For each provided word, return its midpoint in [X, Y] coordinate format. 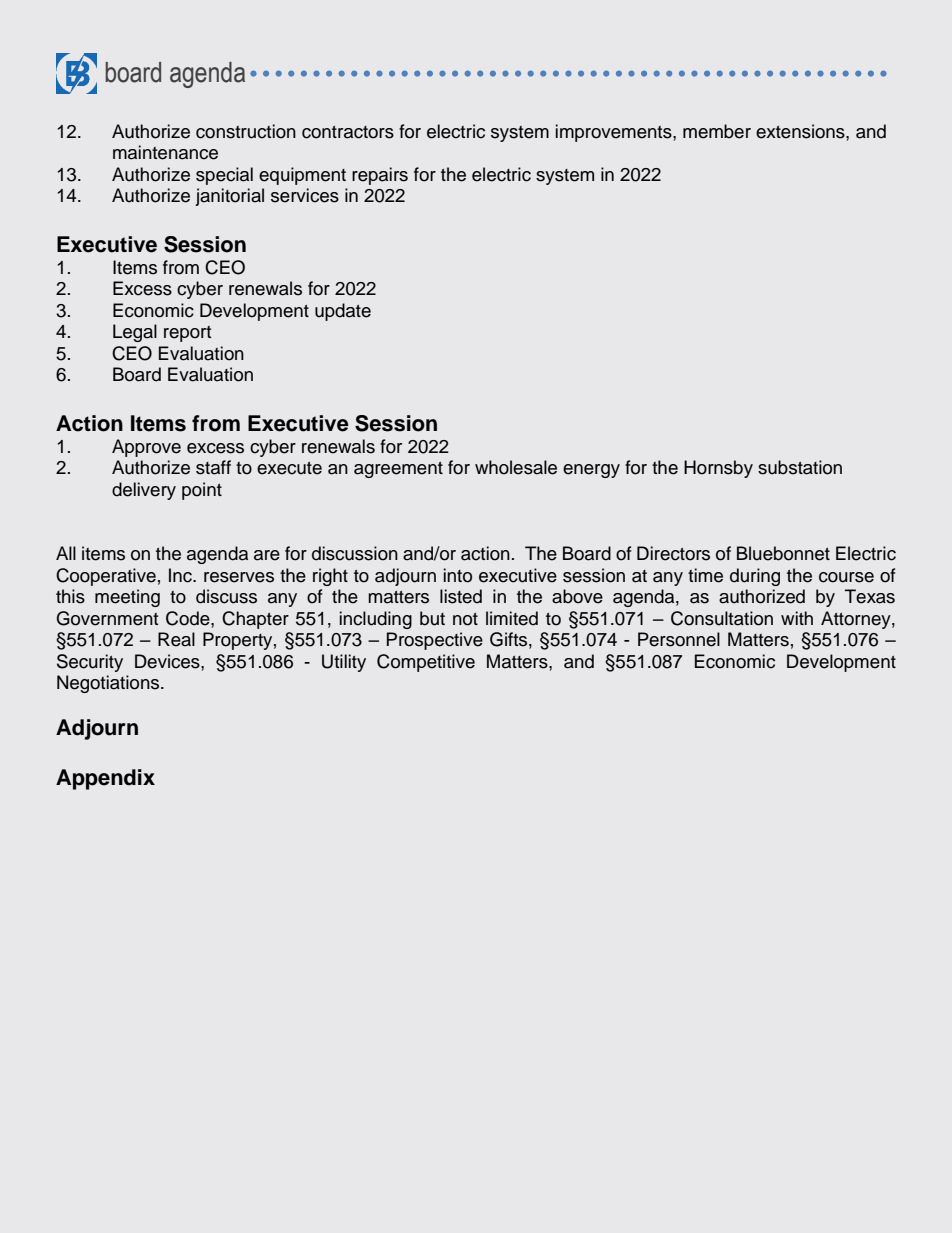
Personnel [679, 639]
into [458, 575]
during [755, 577]
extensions [801, 131]
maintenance [165, 152]
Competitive [426, 663]
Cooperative [106, 577]
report [187, 334]
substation [800, 467]
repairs [380, 176]
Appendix [105, 779]
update [343, 312]
